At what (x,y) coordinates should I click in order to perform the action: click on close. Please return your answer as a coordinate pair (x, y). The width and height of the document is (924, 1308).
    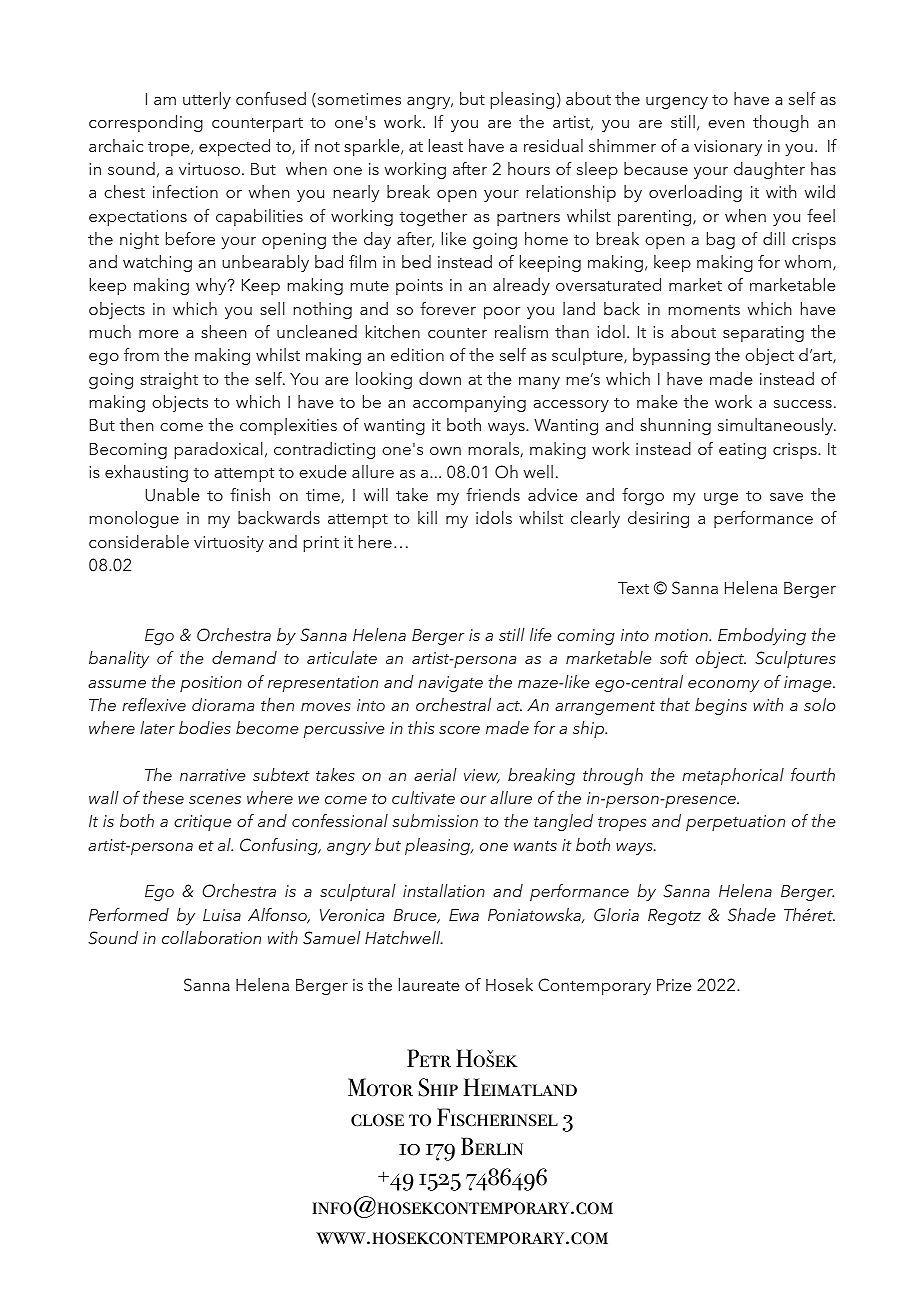
    Looking at the image, I should click on (377, 1120).
